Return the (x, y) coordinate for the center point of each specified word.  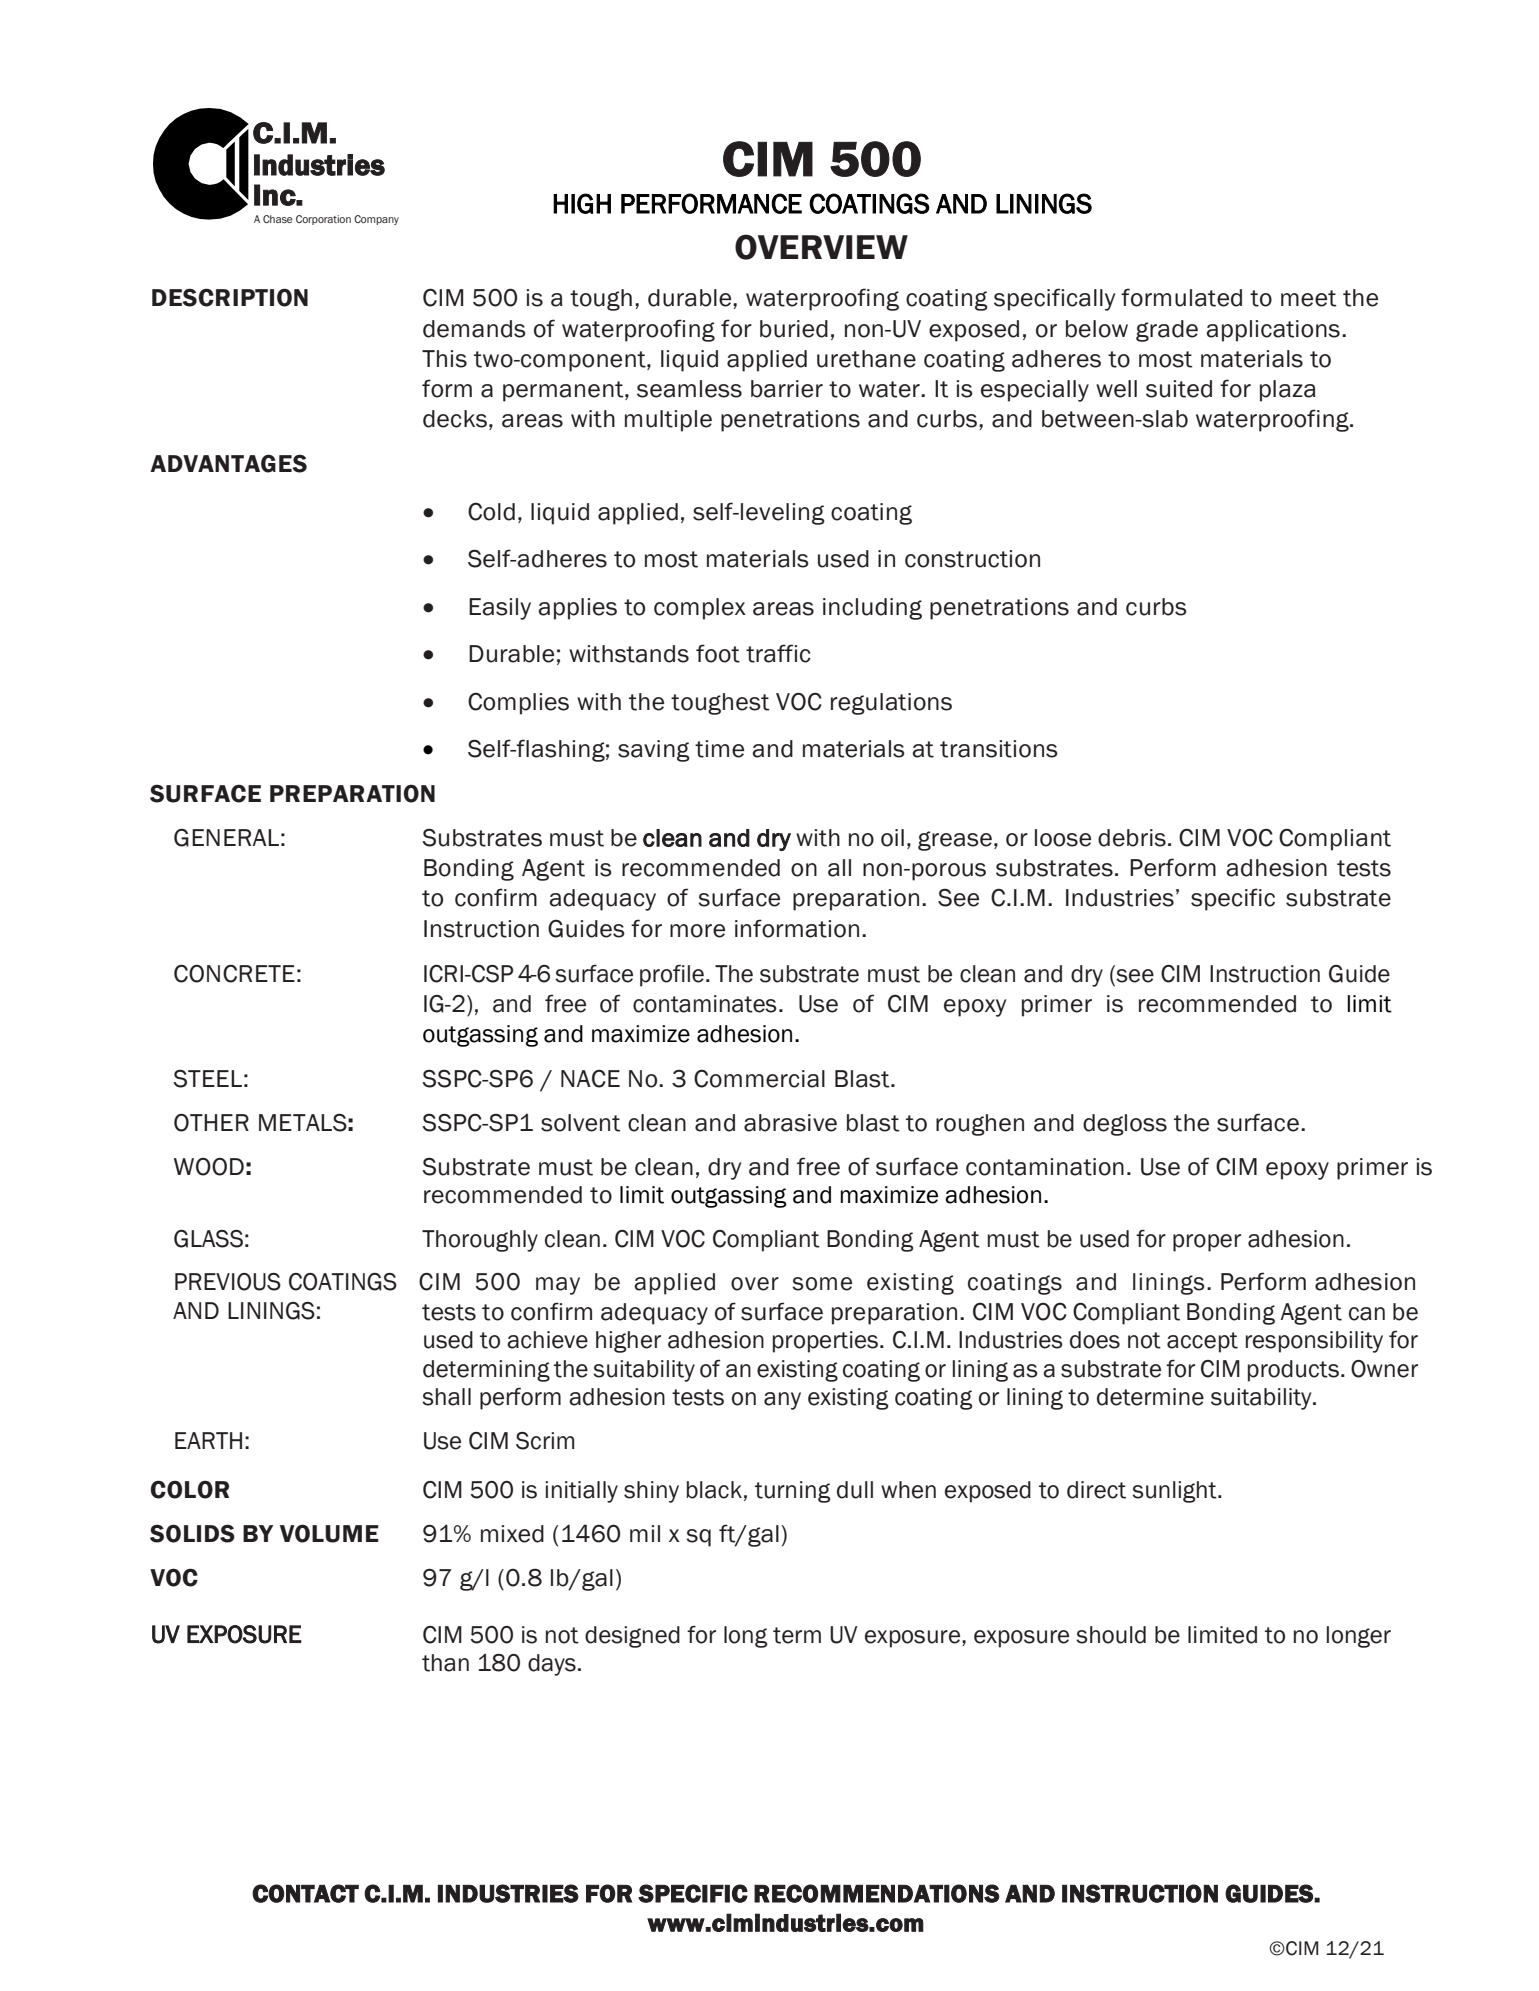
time (719, 749)
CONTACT (305, 1893)
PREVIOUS (228, 1282)
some (822, 1284)
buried (794, 329)
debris (1132, 838)
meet (1308, 298)
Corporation (323, 220)
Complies (518, 704)
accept (1202, 1342)
